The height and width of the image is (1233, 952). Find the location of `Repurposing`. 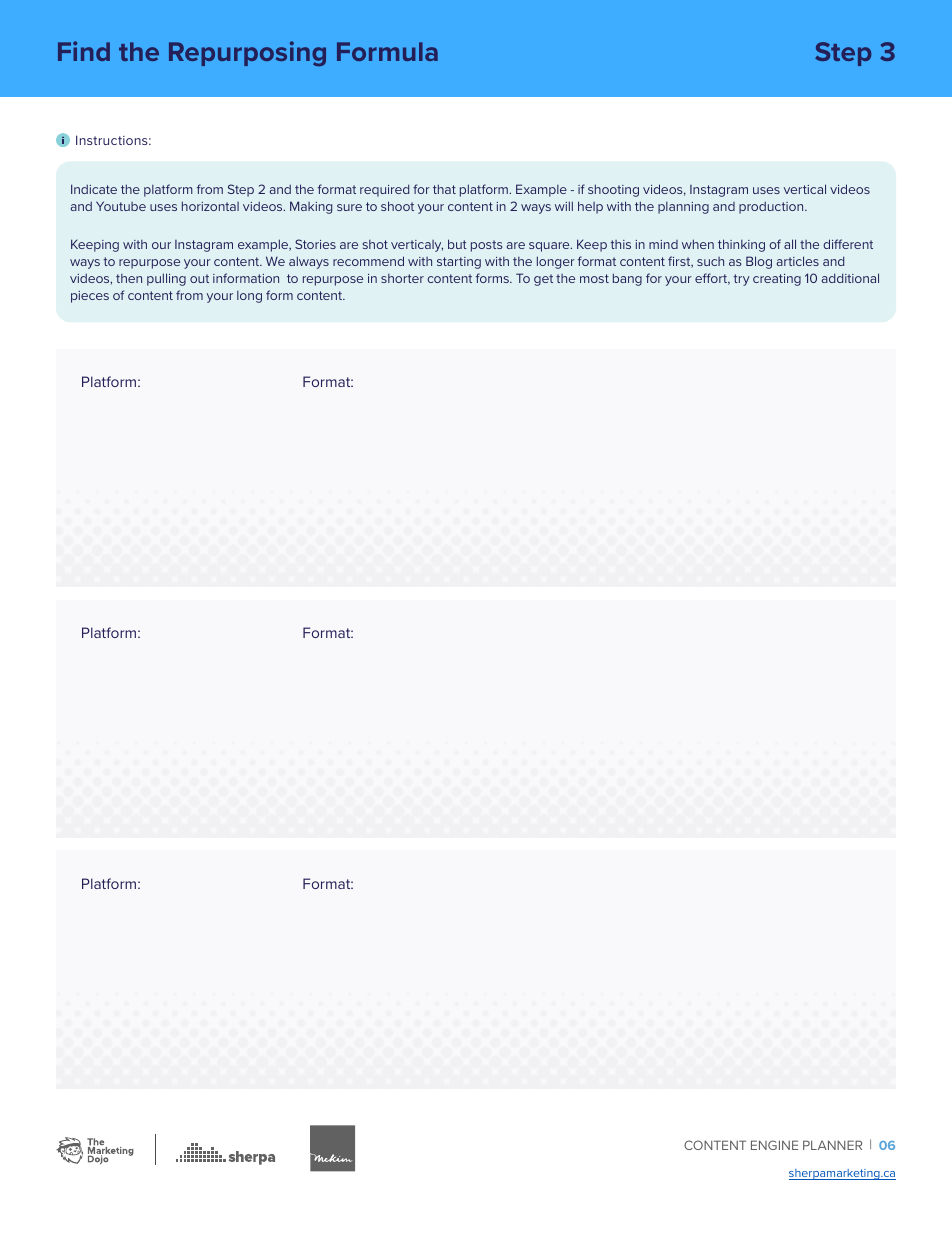

Repurposing is located at coordinates (247, 54).
